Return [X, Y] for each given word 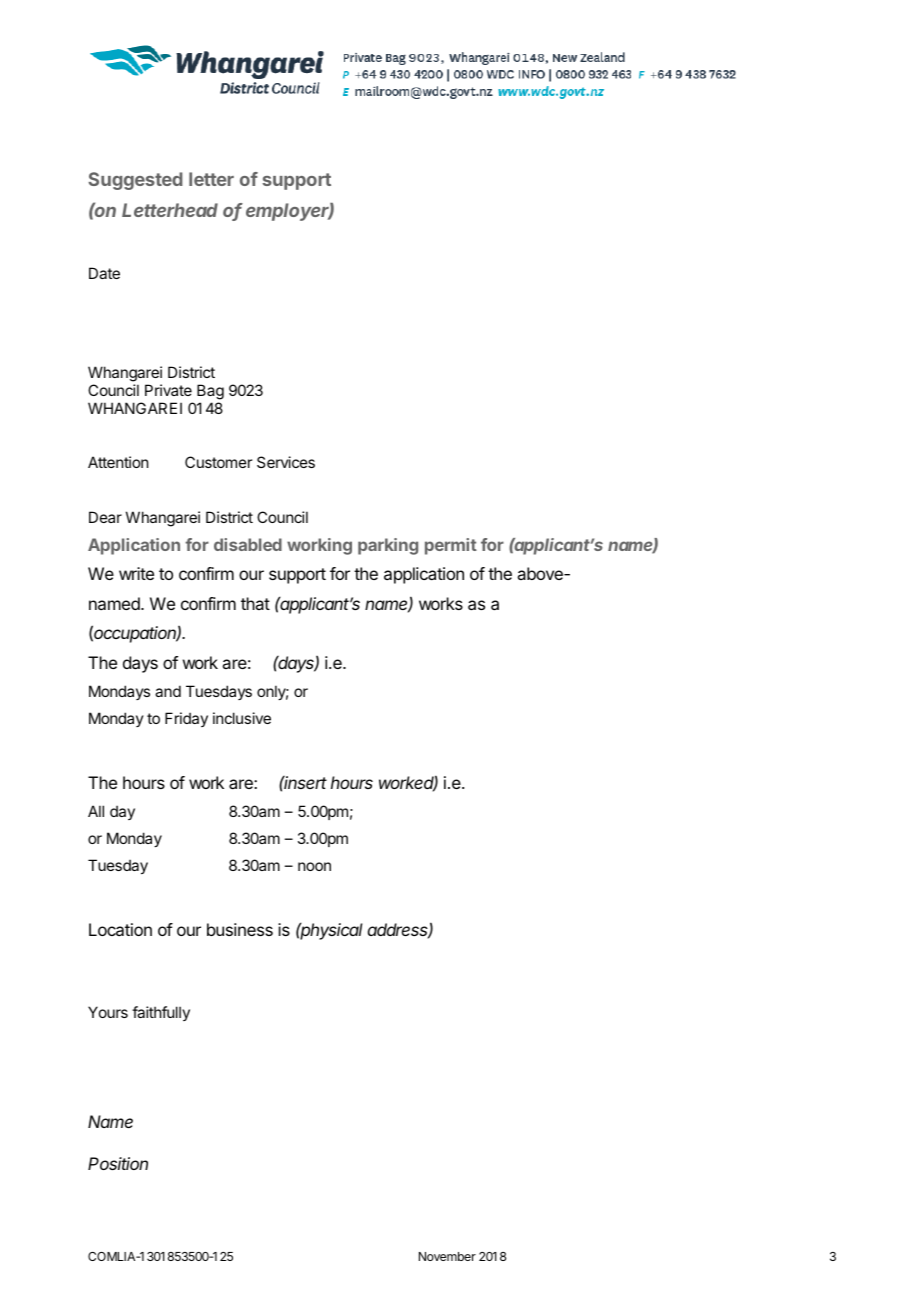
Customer [218, 462]
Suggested [135, 181]
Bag [210, 392]
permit [451, 546]
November [447, 1256]
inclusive [242, 718]
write [136, 573]
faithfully [161, 1013]
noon [314, 866]
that [255, 603]
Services [286, 462]
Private [168, 390]
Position [118, 1163]
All [96, 811]
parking [388, 546]
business [240, 929]
